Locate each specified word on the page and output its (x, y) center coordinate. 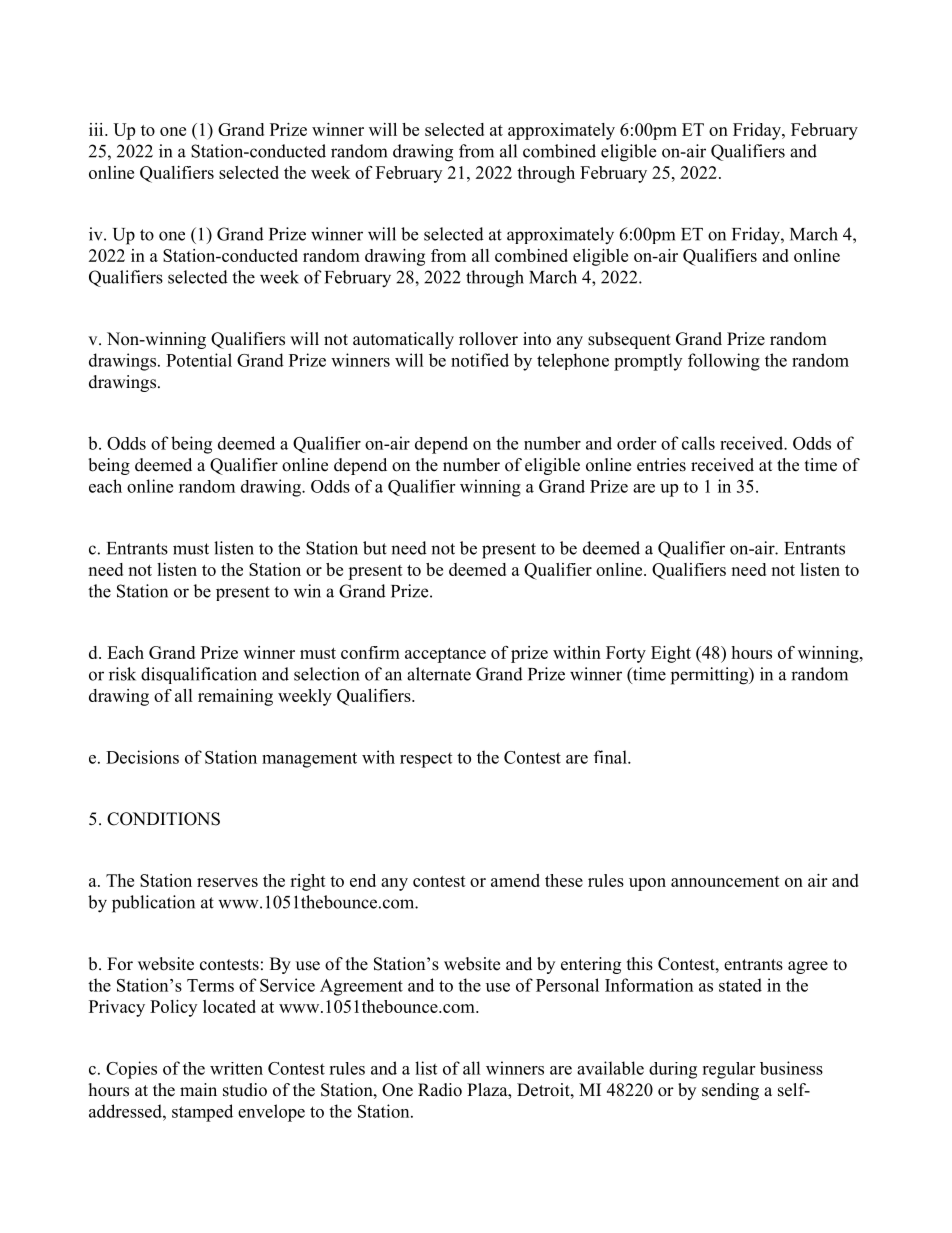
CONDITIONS (163, 819)
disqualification (199, 675)
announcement (725, 881)
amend (515, 880)
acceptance (445, 655)
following (724, 362)
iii (97, 129)
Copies (131, 1070)
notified (480, 360)
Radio (440, 1090)
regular (728, 1070)
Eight (671, 654)
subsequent (629, 340)
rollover (488, 339)
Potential (199, 360)
